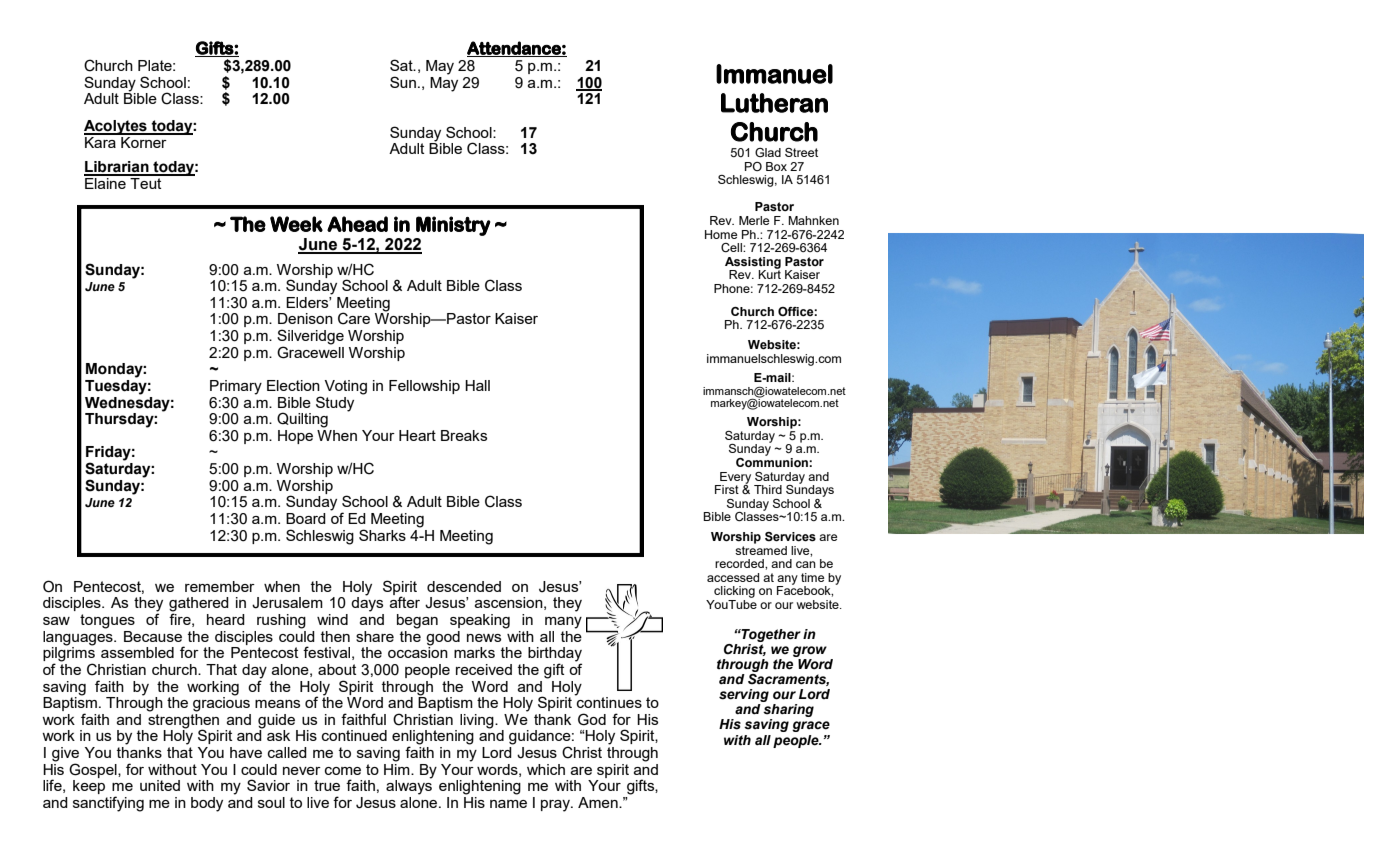  I want to click on Lutheran, so click(774, 103).
